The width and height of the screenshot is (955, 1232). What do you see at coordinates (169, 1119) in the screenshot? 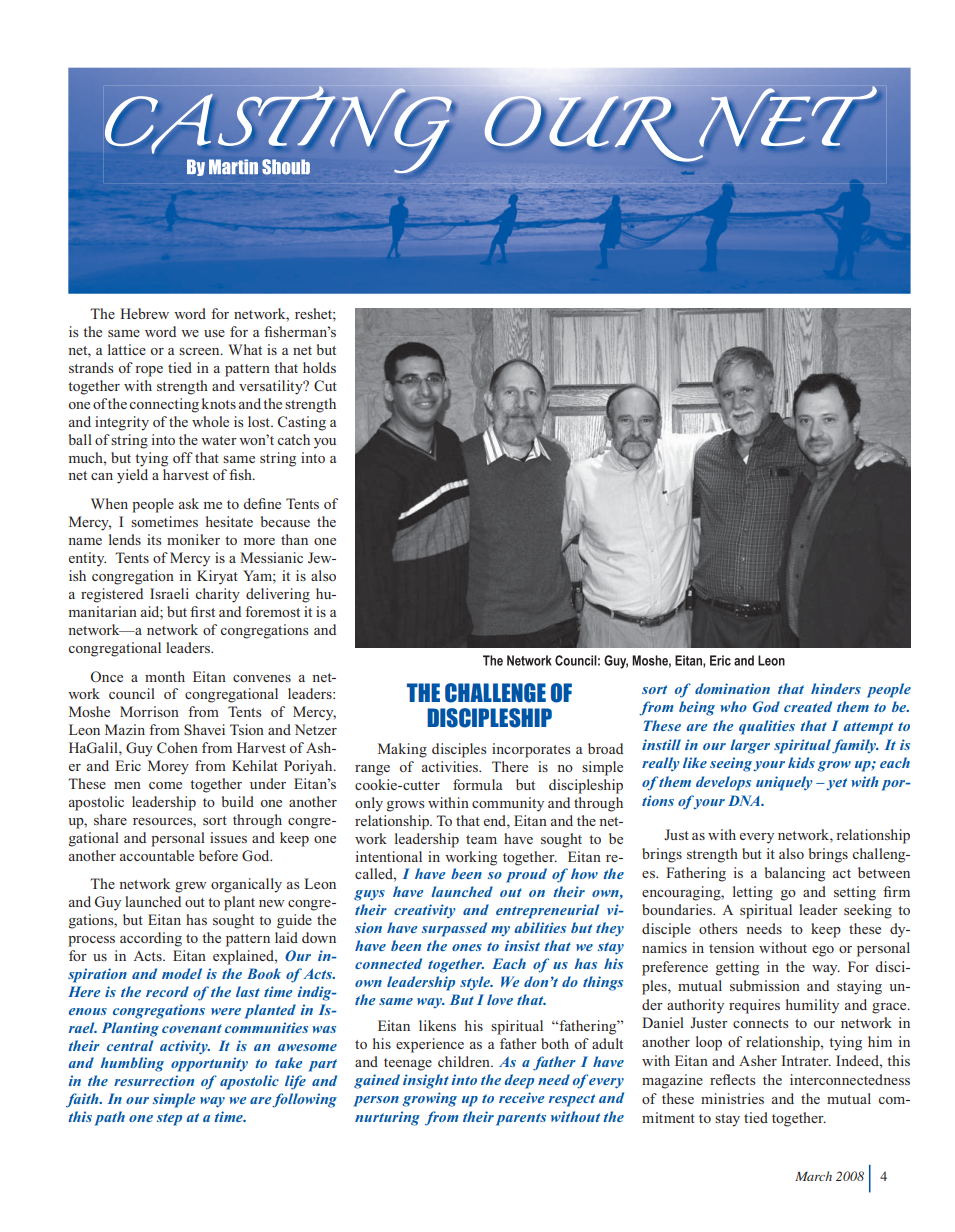
I see `step` at bounding box center [169, 1119].
